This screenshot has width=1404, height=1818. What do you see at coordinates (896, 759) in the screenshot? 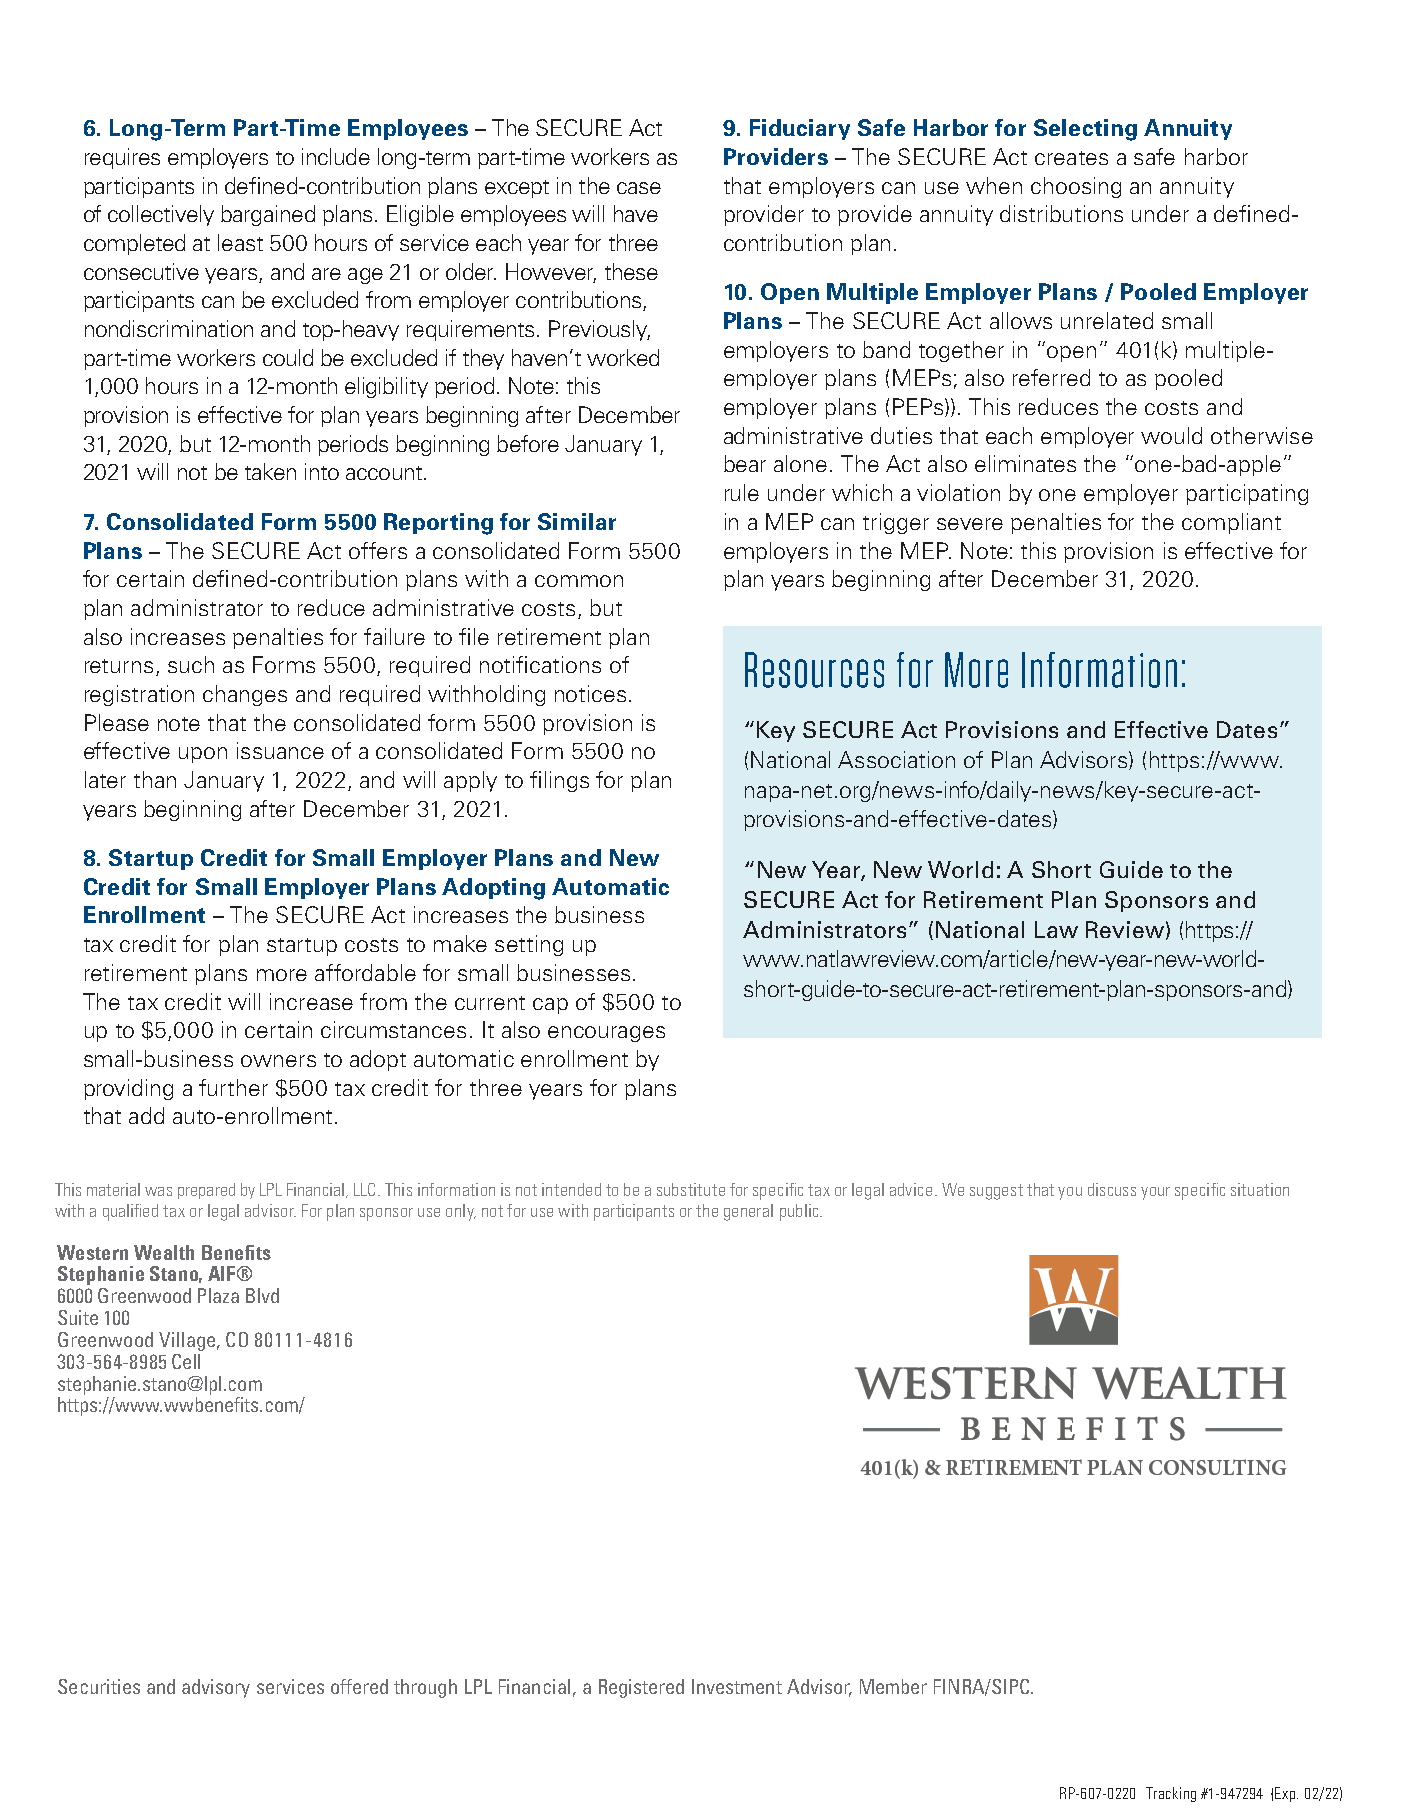
I see `Association` at bounding box center [896, 759].
